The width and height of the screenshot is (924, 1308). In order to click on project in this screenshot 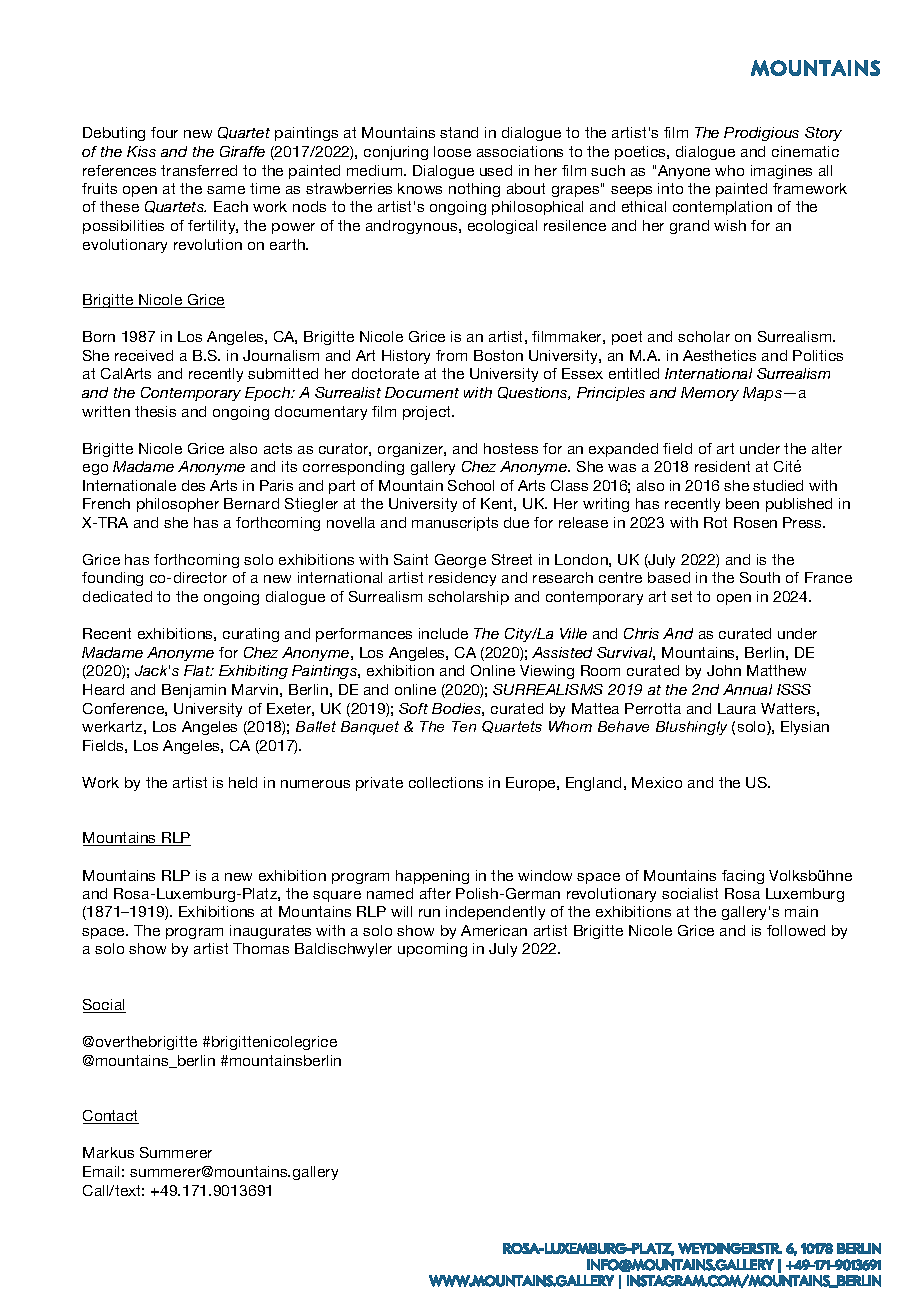, I will do `click(428, 413)`.
